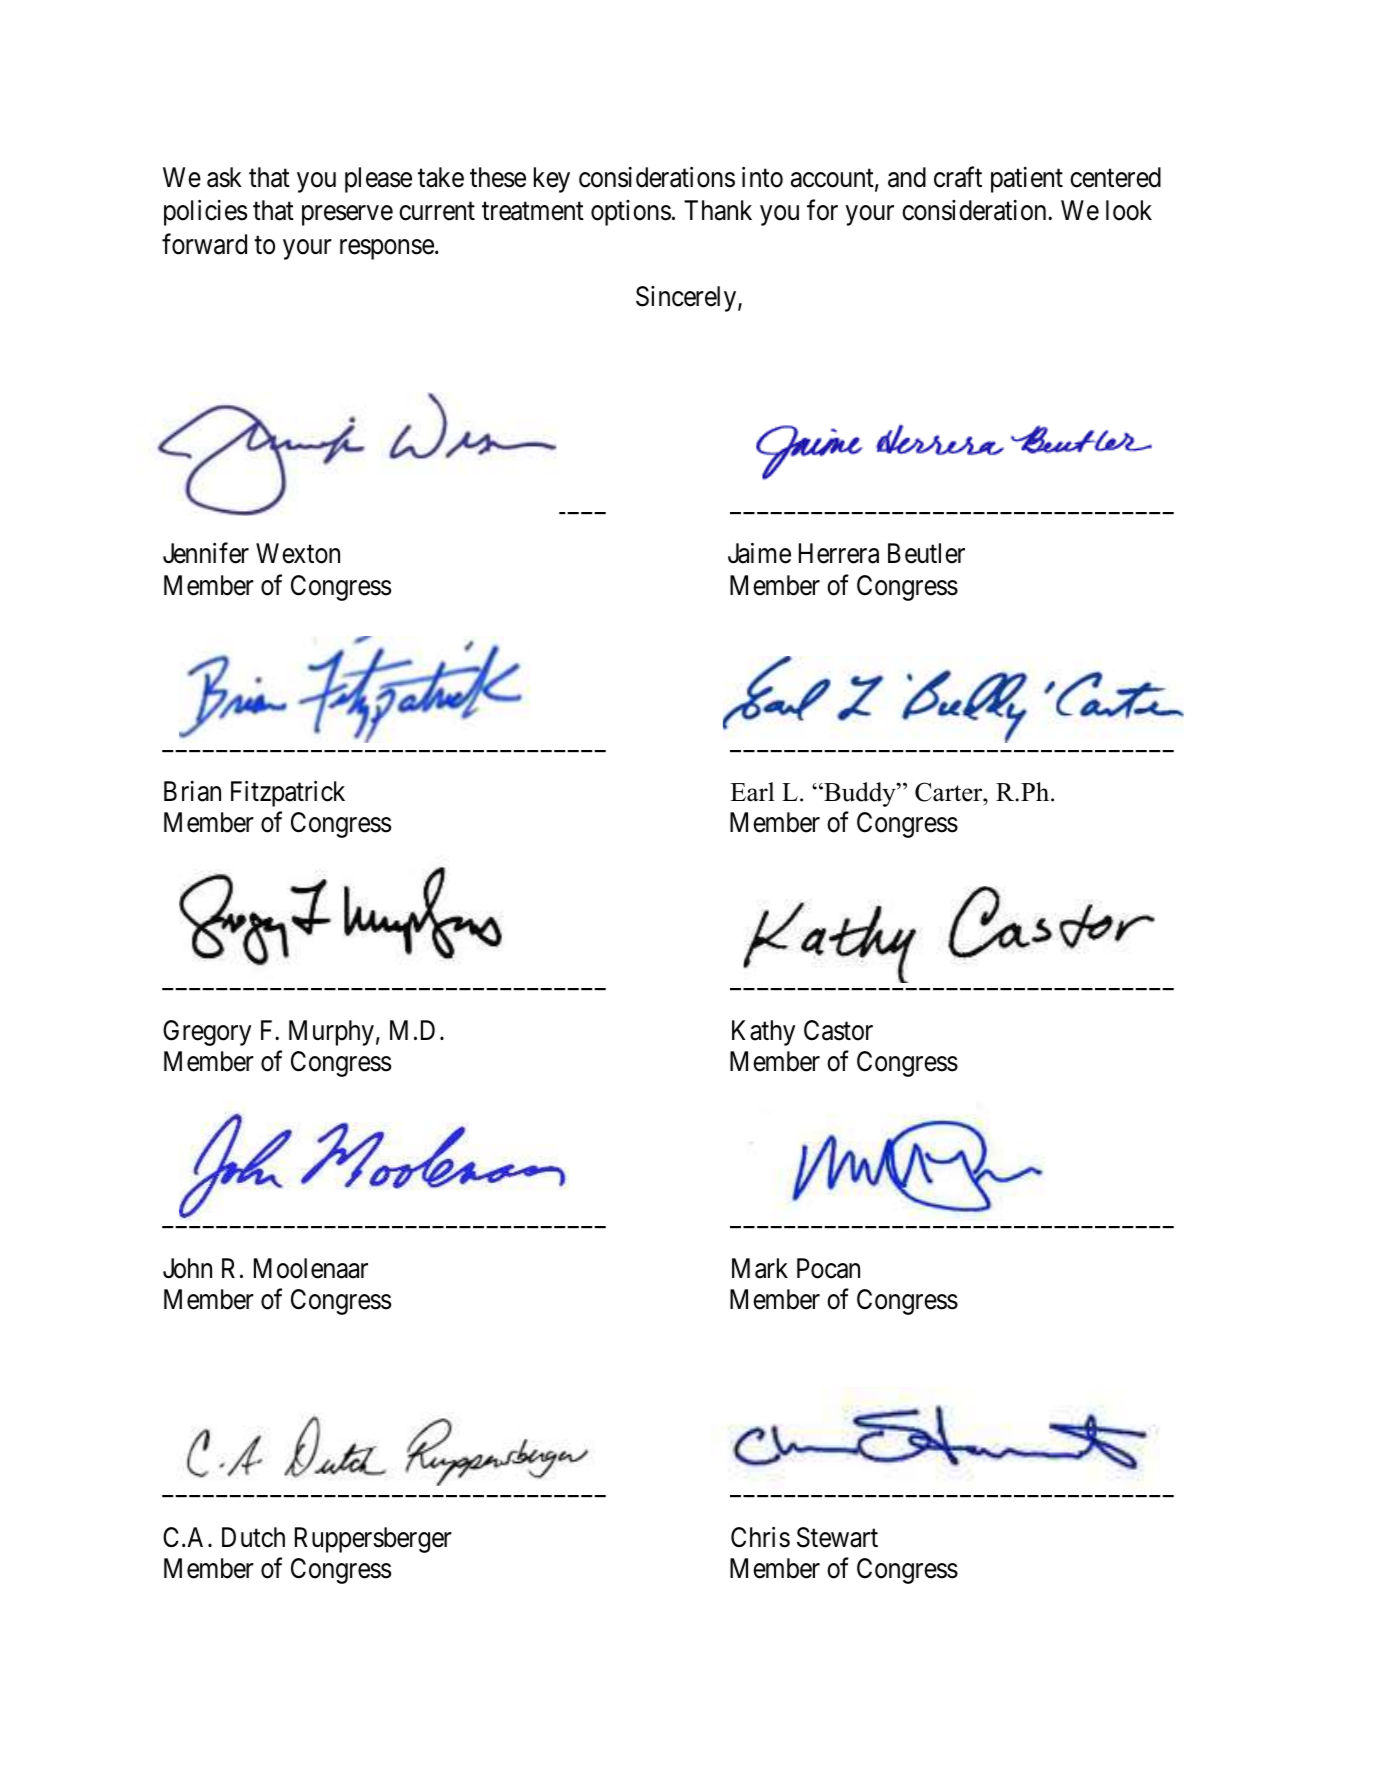  I want to click on Beutler, so click(926, 553).
